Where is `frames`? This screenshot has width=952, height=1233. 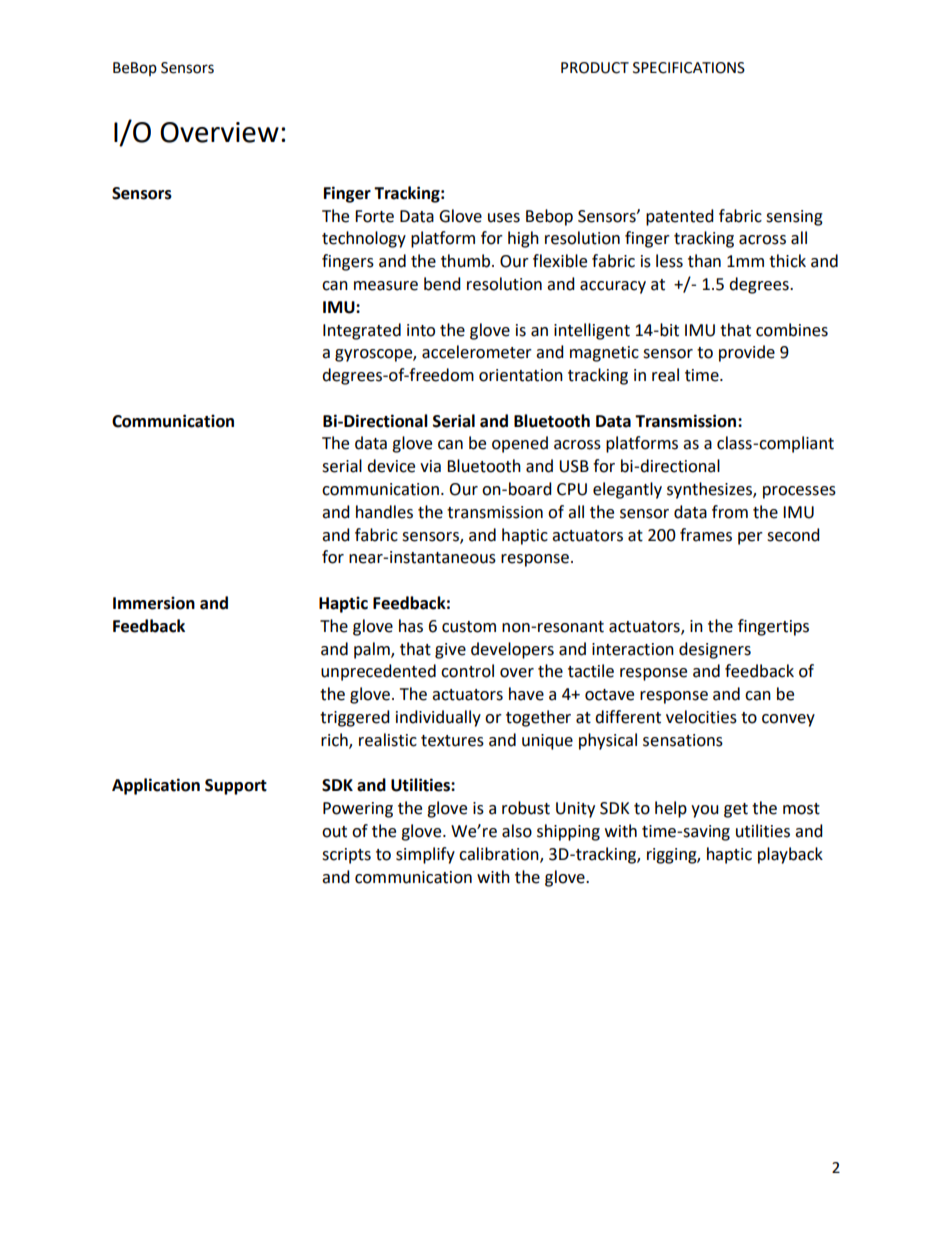
frames is located at coordinates (706, 535).
